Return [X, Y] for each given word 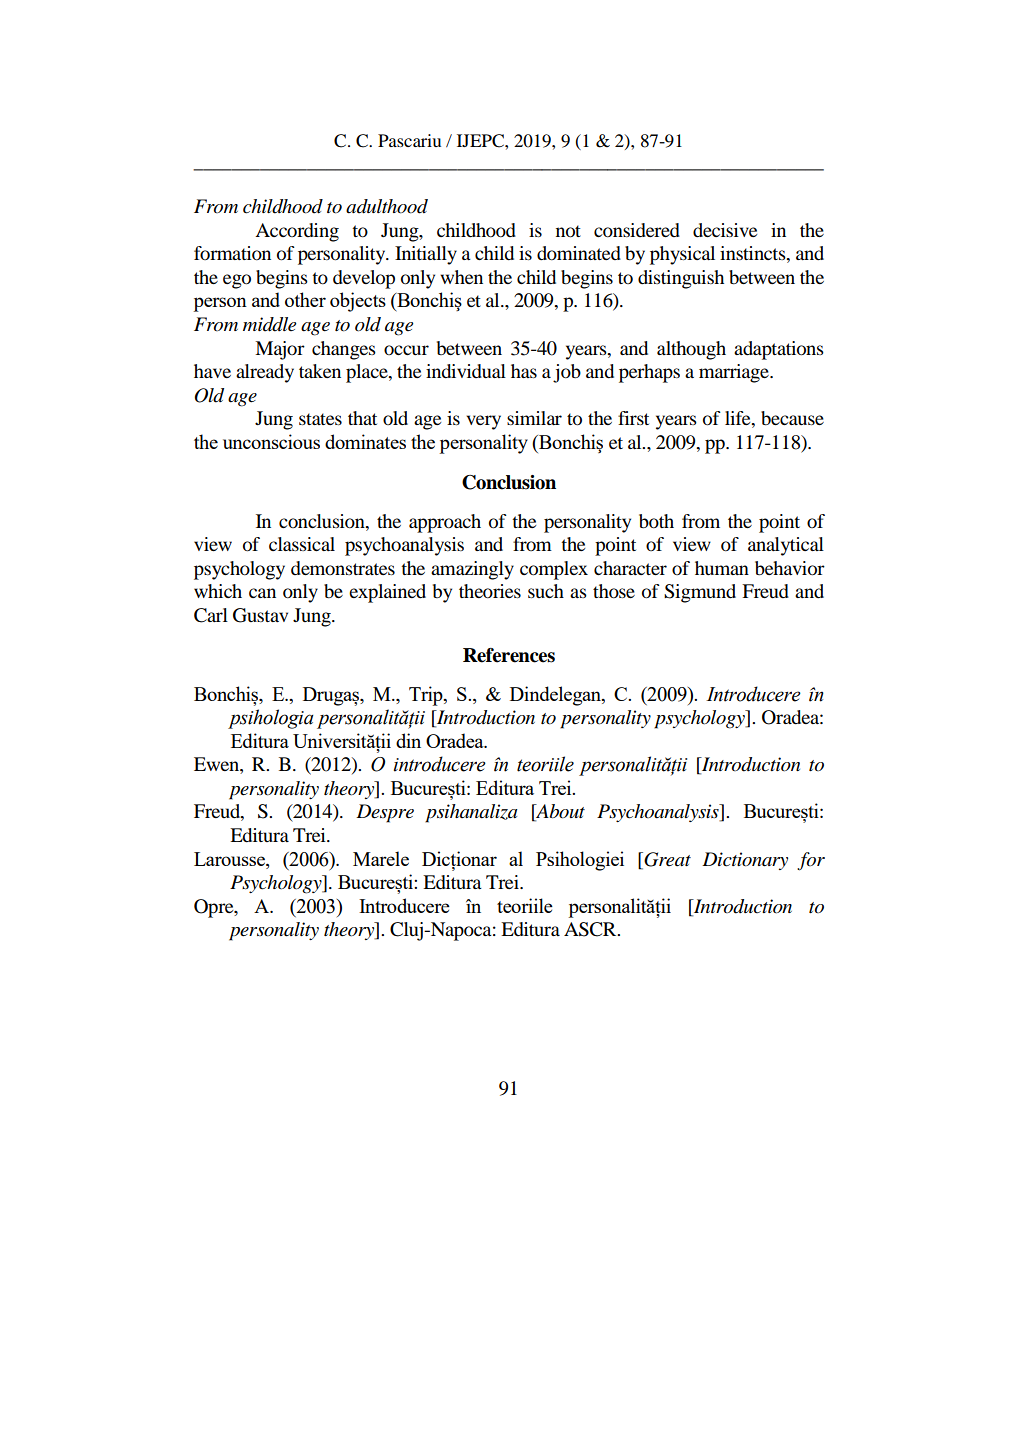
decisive [725, 230]
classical [302, 544]
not [568, 231]
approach [445, 523]
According [297, 232]
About [559, 812]
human [722, 568]
